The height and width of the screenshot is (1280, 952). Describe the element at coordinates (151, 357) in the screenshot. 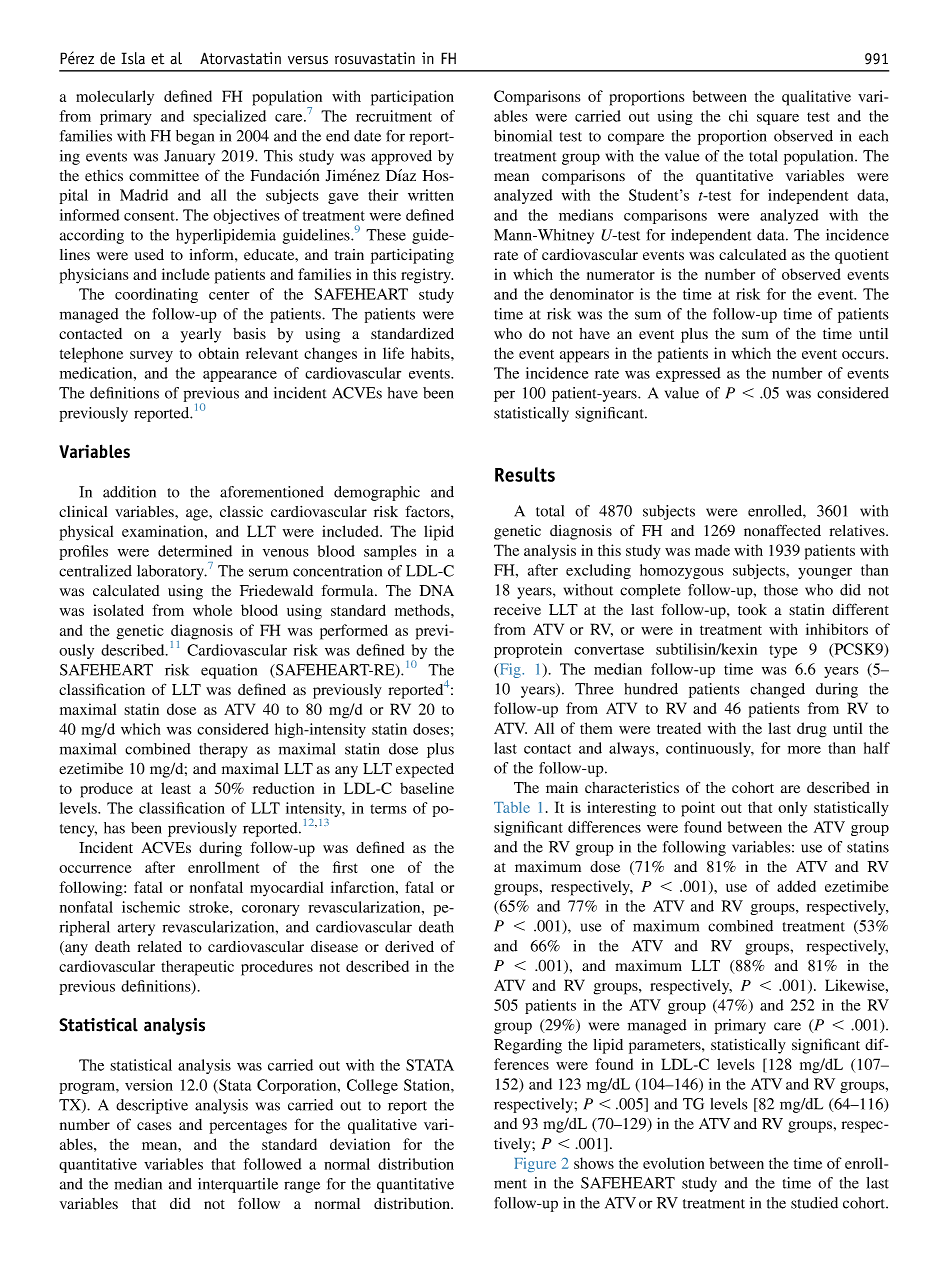

I see `survey` at that location.
